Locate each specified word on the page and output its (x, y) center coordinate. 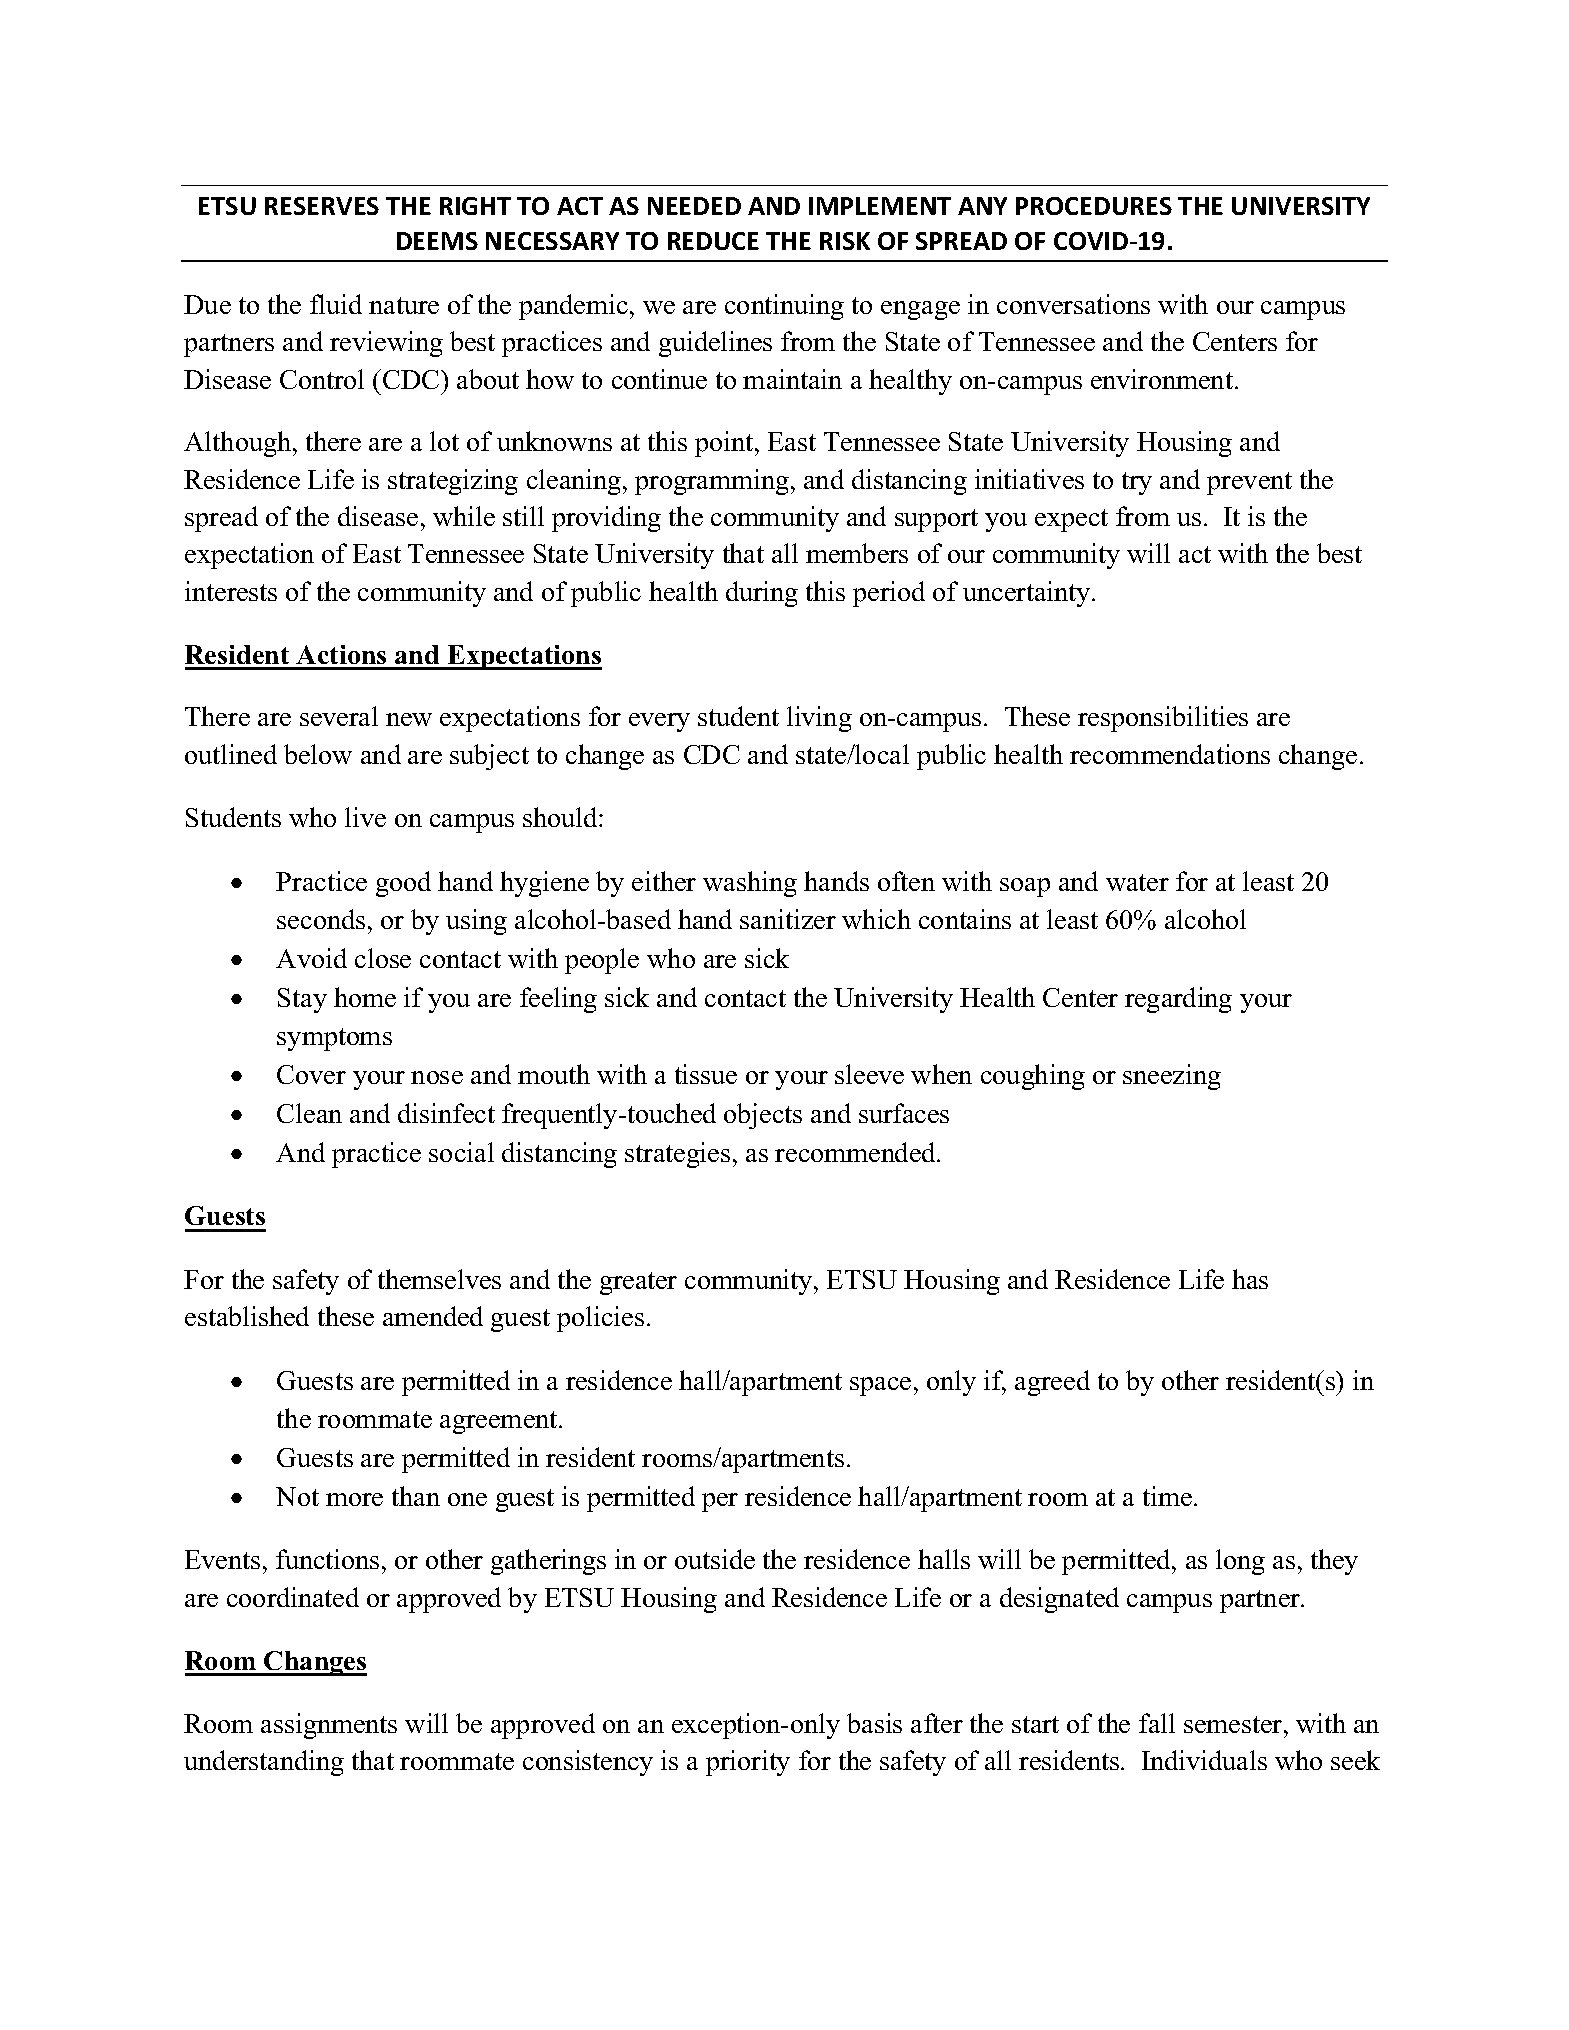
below (318, 754)
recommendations (1170, 754)
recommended (856, 1152)
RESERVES (322, 206)
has (1250, 1279)
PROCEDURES (1094, 206)
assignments (329, 1726)
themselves (439, 1279)
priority (748, 1763)
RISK (845, 241)
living (819, 719)
